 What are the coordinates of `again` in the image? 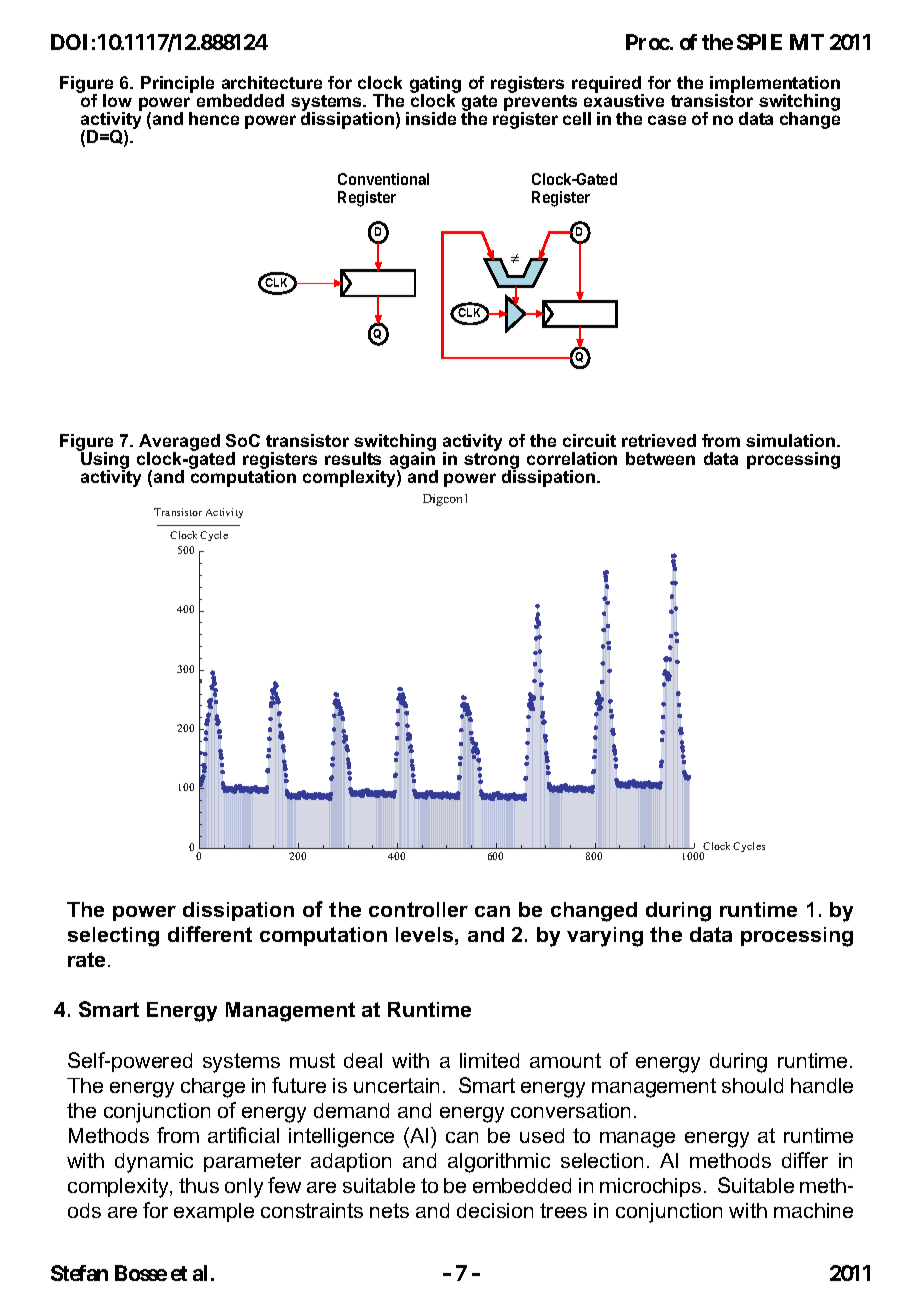 It's located at (413, 460).
